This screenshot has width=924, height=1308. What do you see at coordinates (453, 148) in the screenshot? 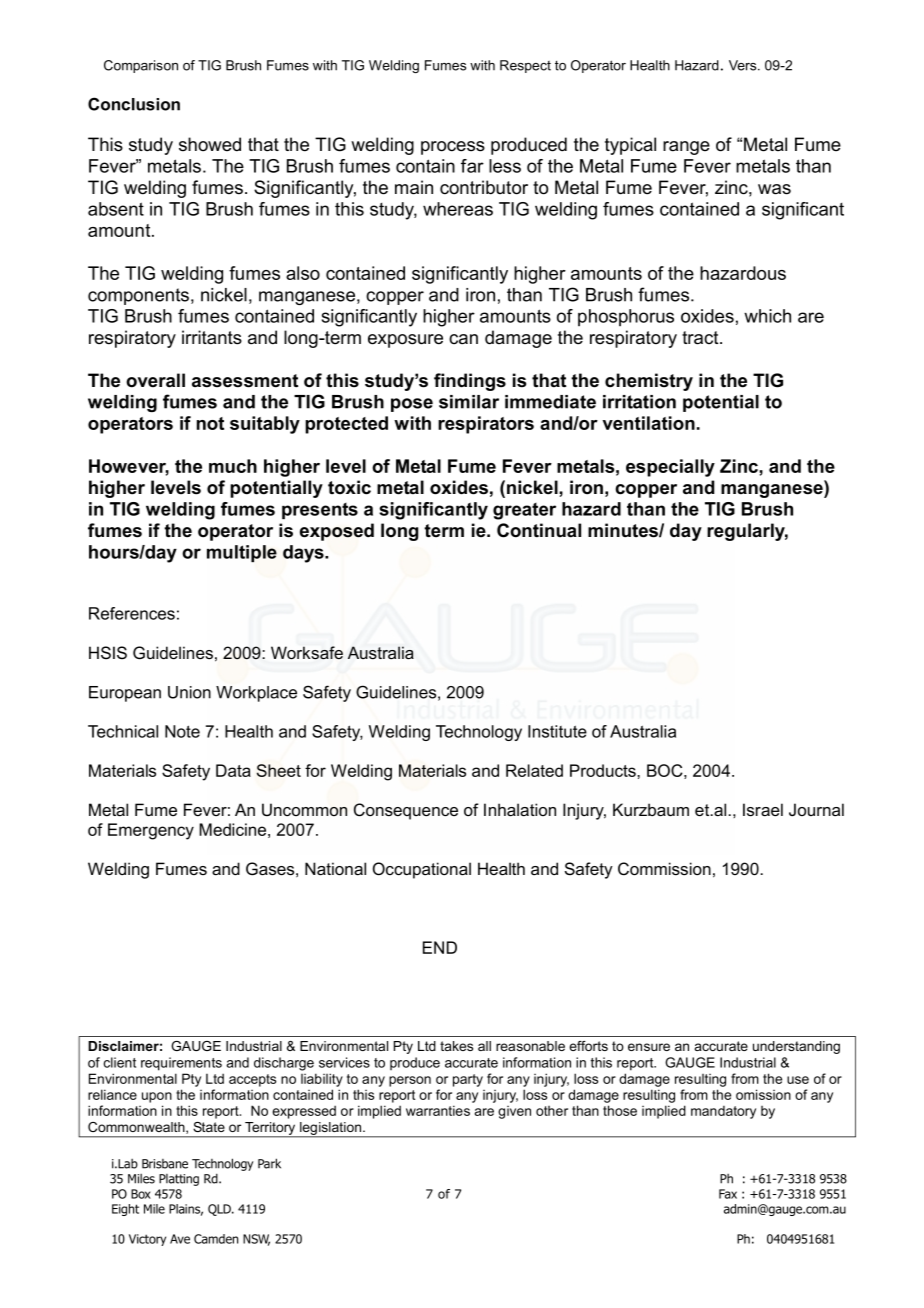
I see `process` at bounding box center [453, 148].
